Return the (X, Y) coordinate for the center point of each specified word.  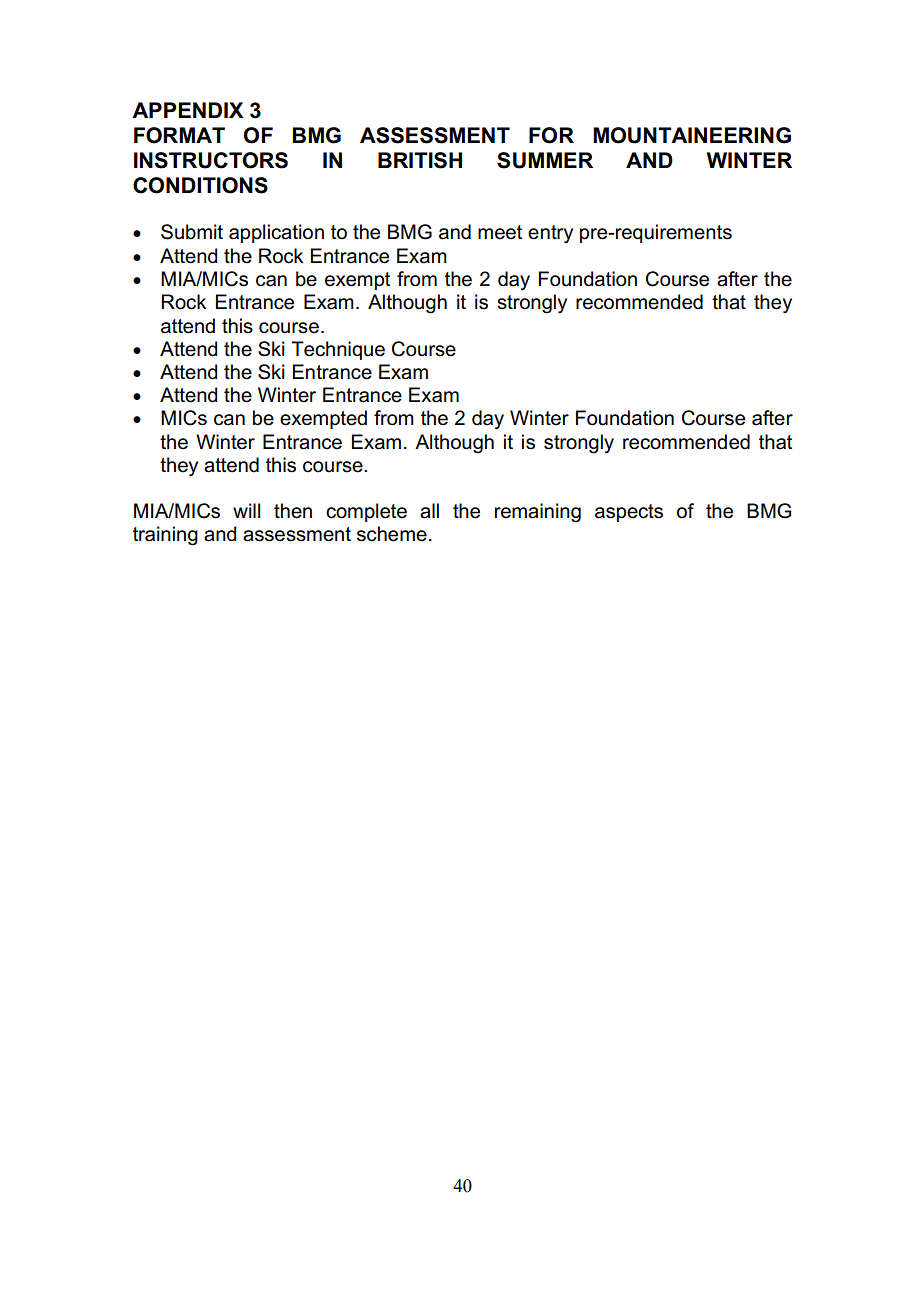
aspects (629, 513)
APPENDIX (188, 110)
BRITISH (420, 160)
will (246, 510)
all (429, 511)
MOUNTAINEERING (692, 135)
